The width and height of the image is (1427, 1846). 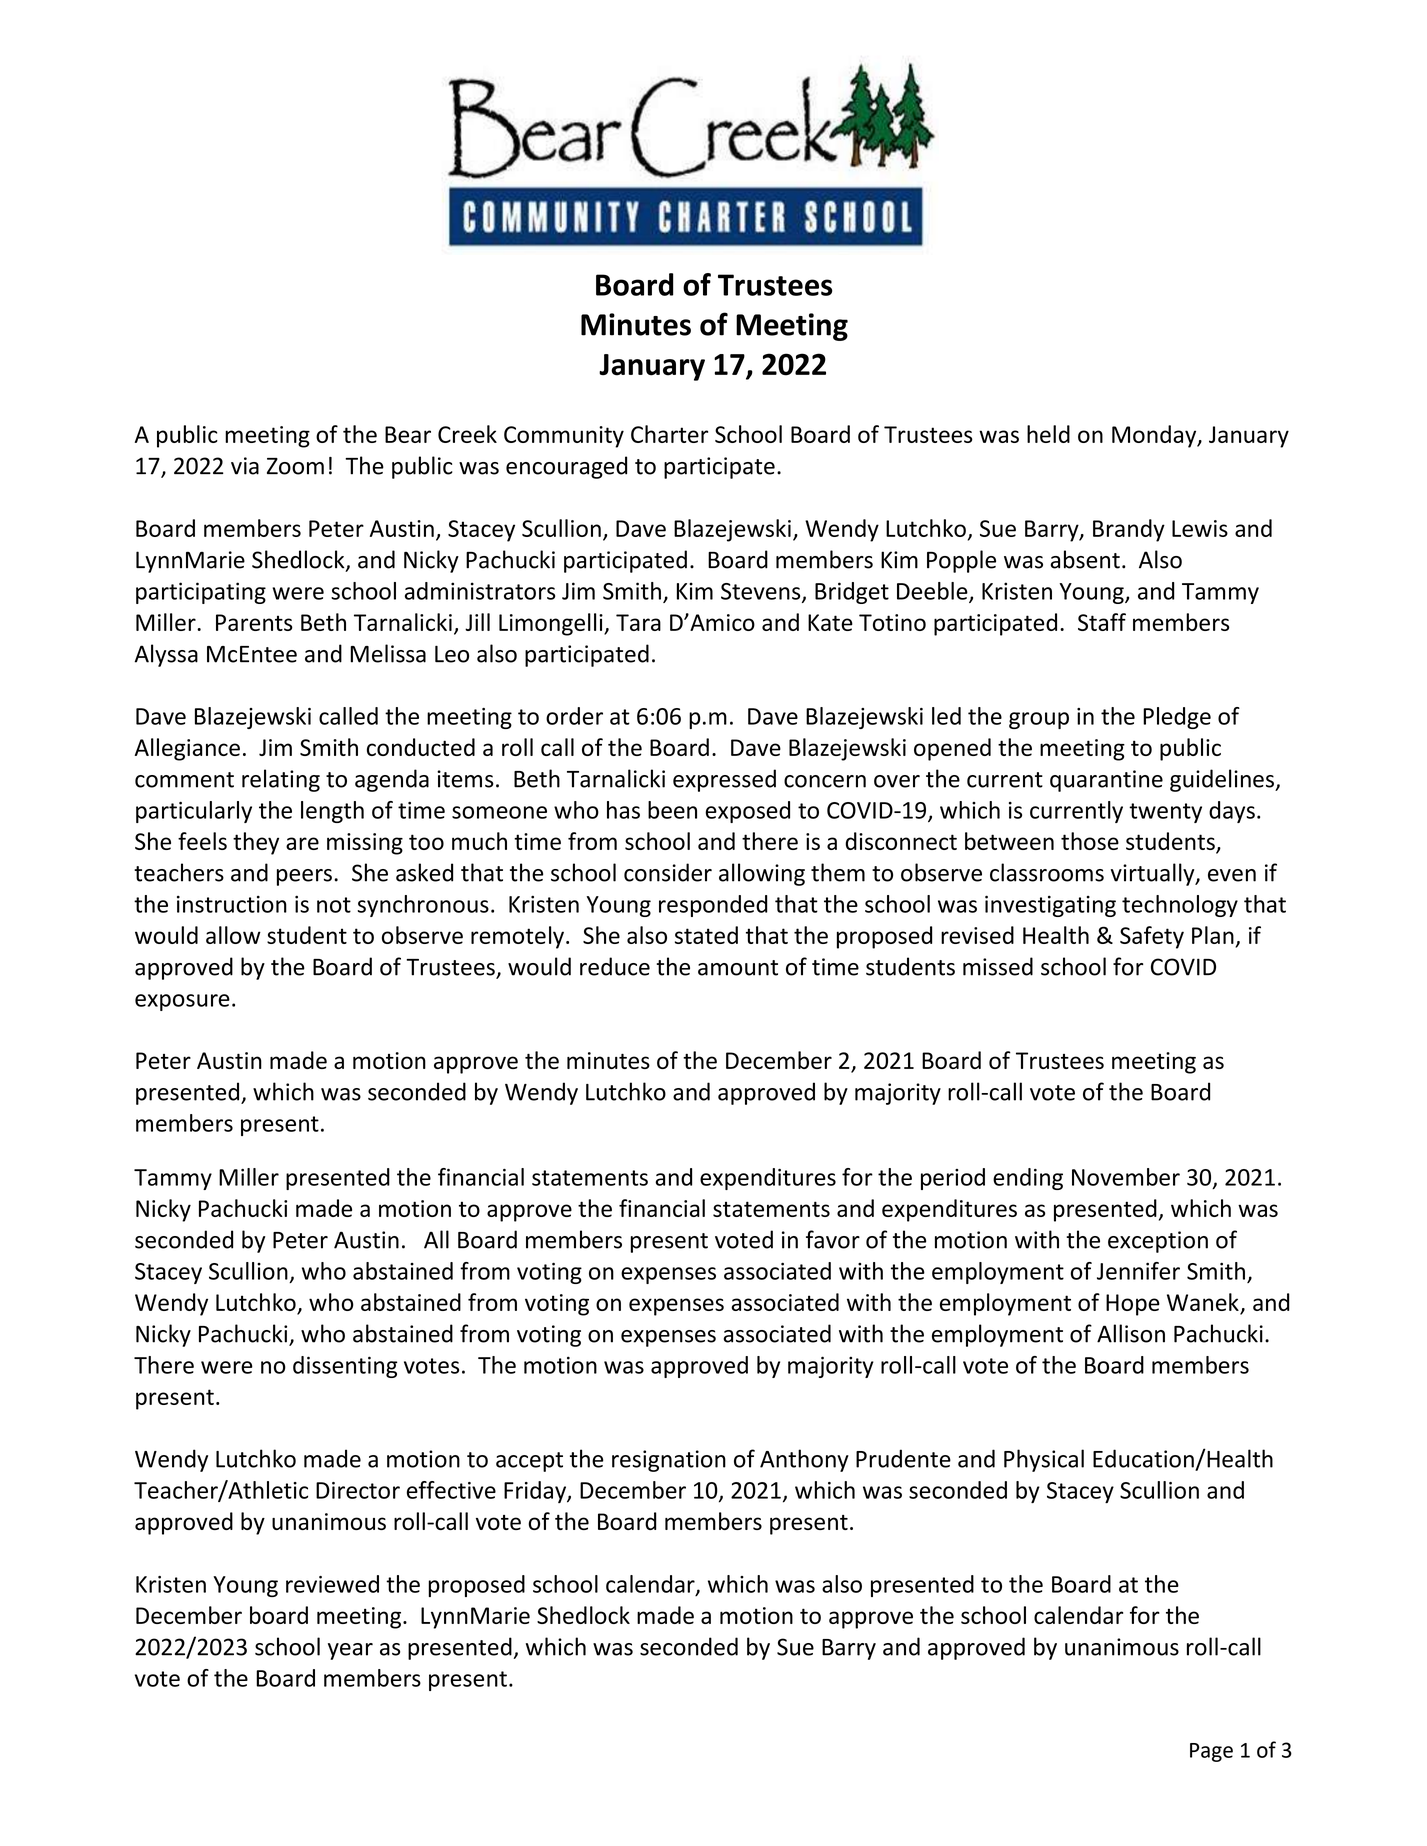 I want to click on exposure, so click(x=182, y=1002).
